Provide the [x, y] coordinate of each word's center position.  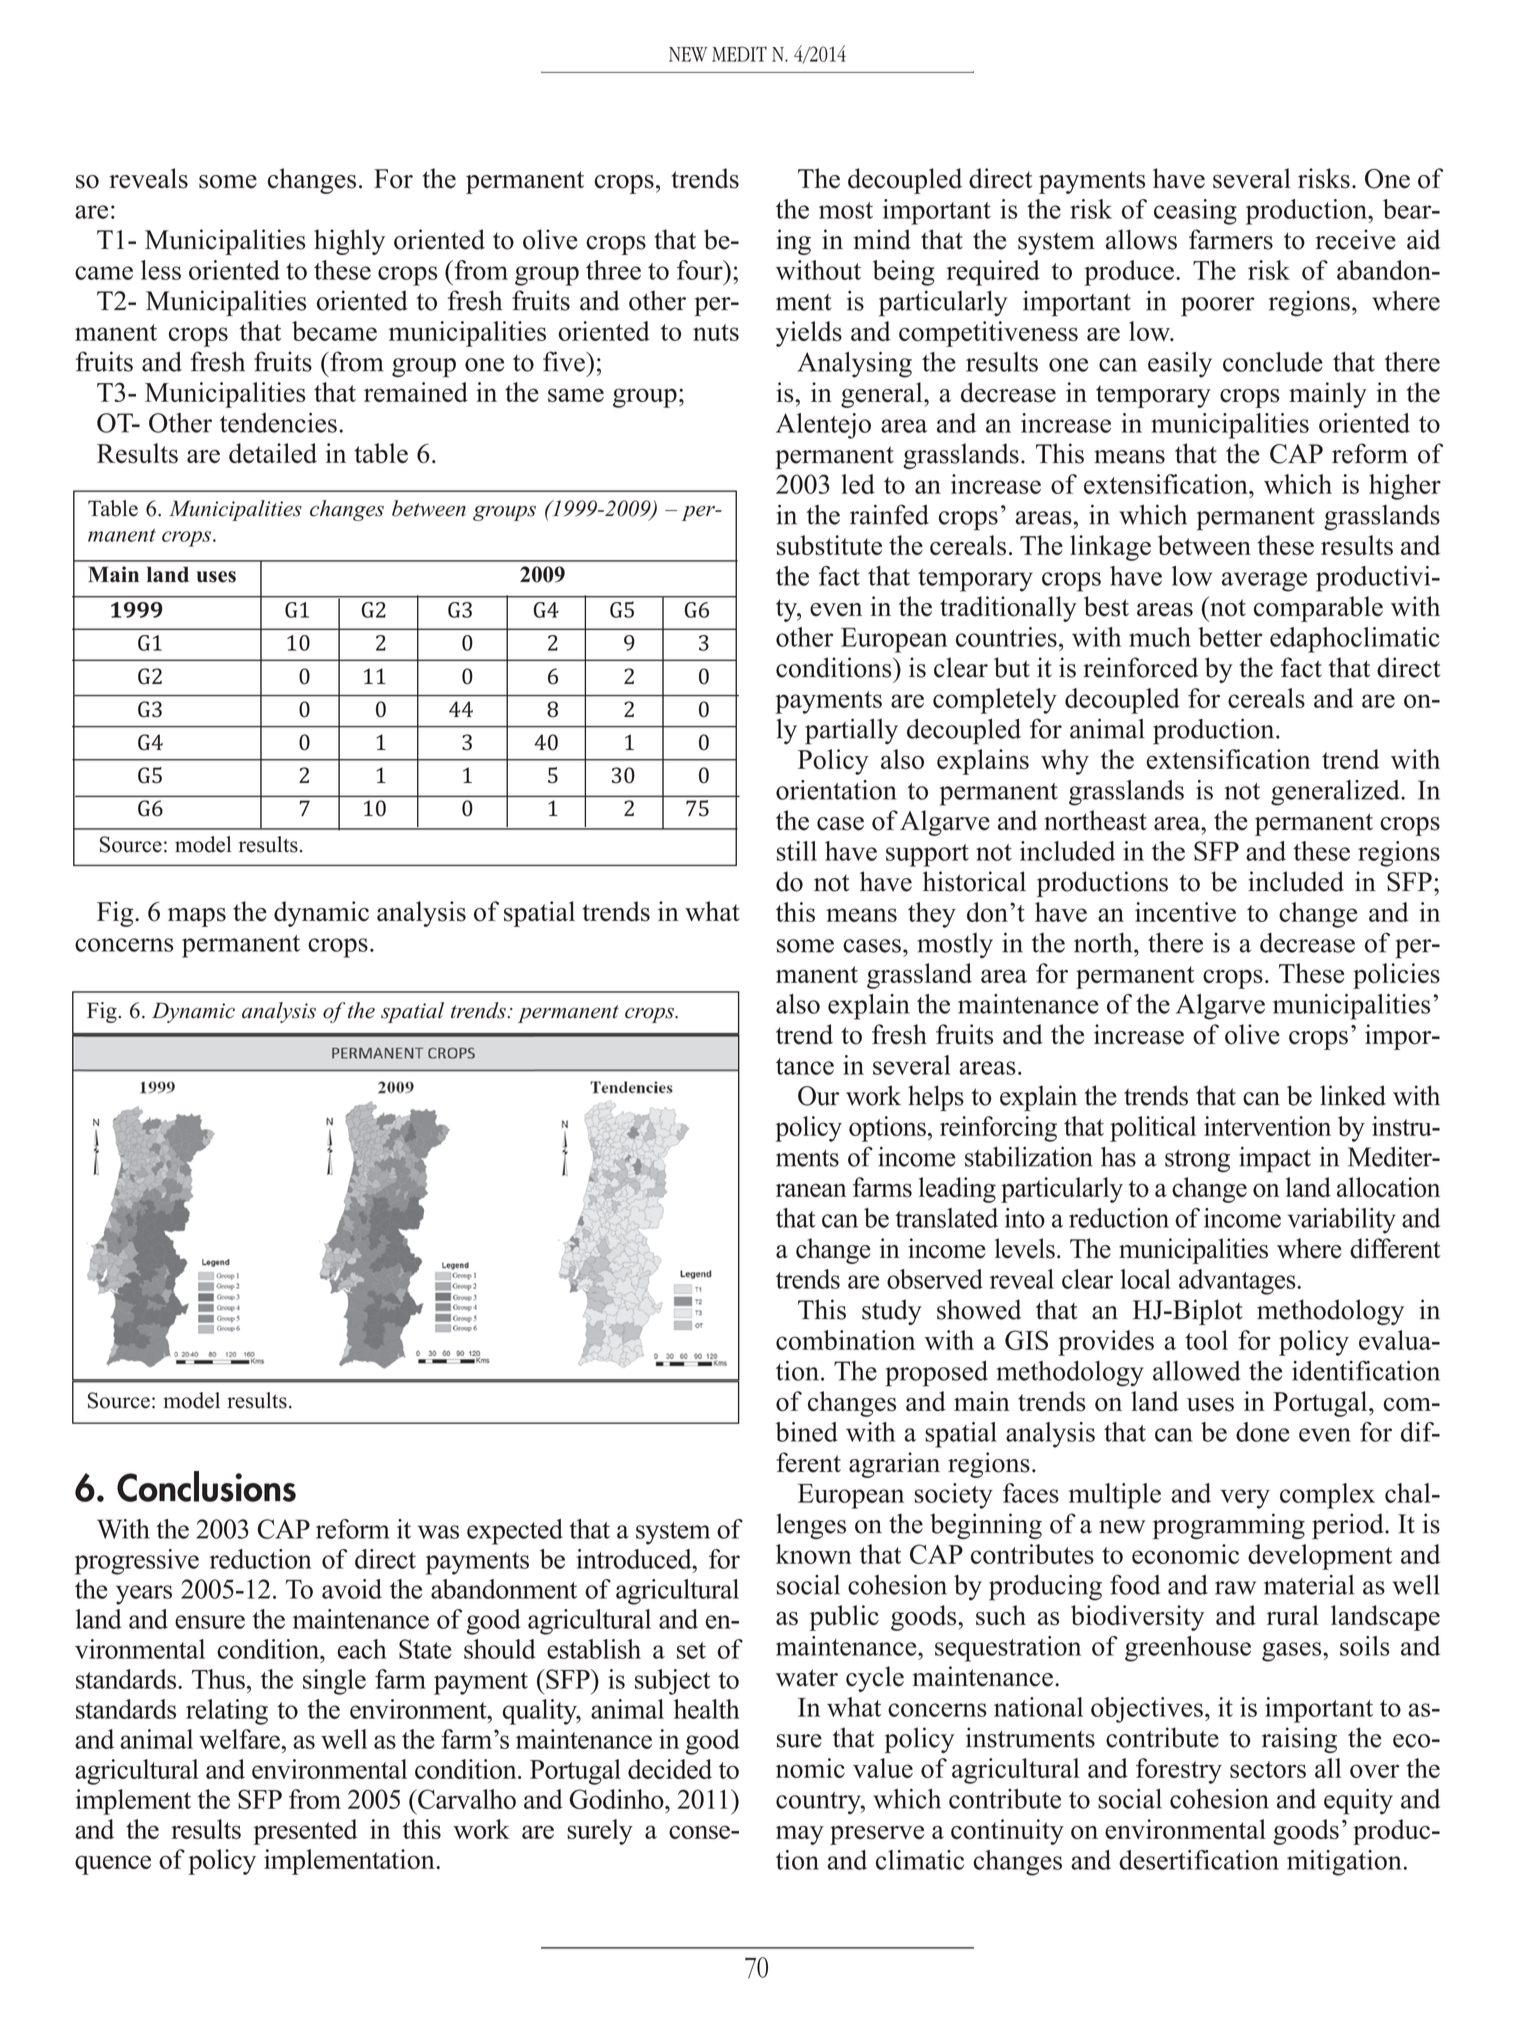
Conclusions [206, 1486]
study [892, 1312]
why [1065, 762]
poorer [1218, 307]
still [797, 851]
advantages [1238, 1282]
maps [197, 917]
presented [305, 1832]
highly [349, 242]
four [701, 270]
